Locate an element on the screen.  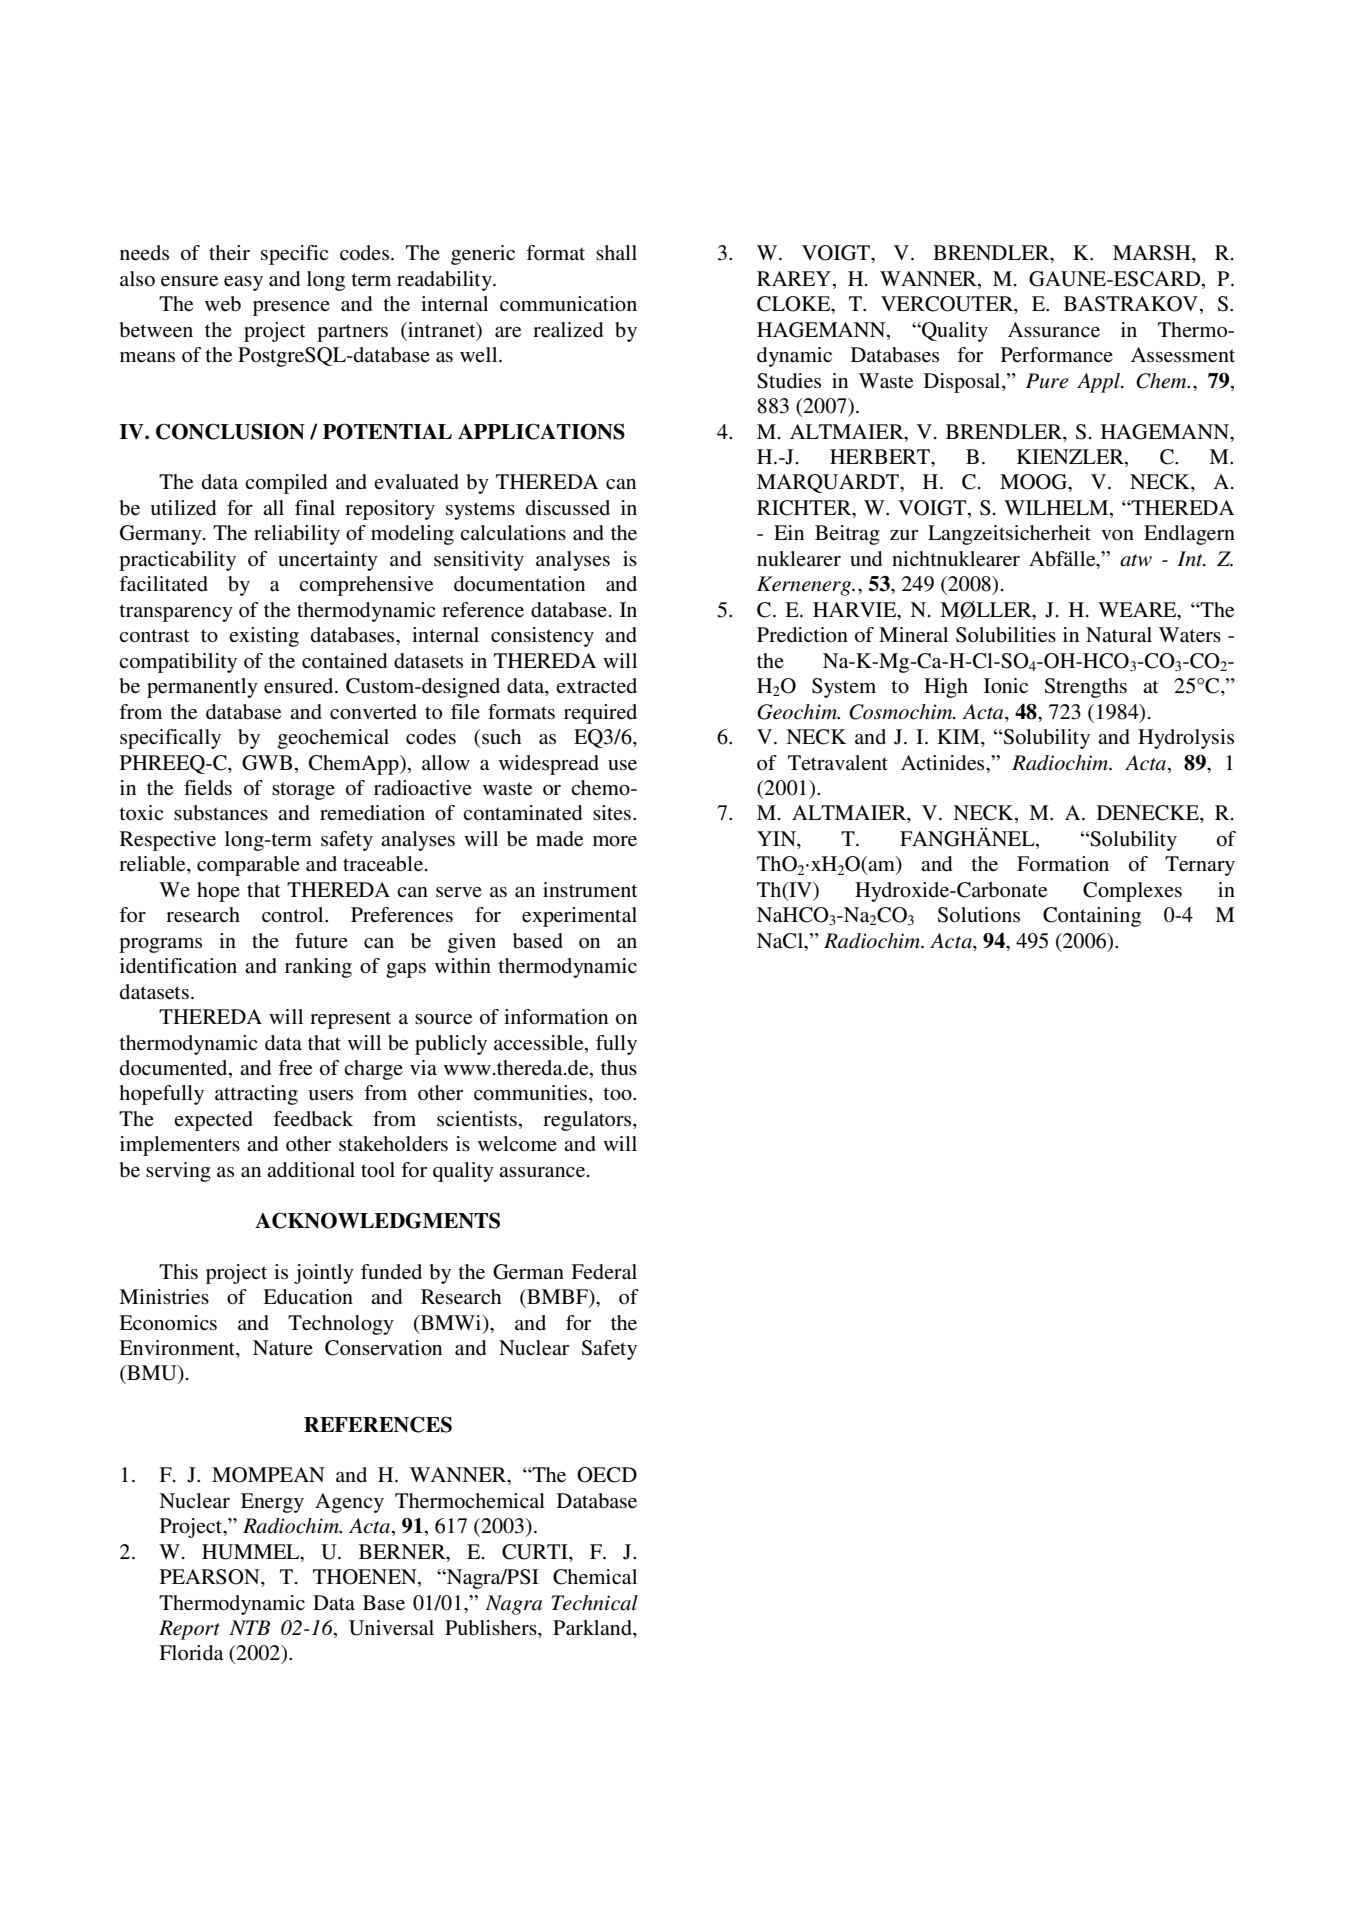
Technical is located at coordinates (594, 1603).
